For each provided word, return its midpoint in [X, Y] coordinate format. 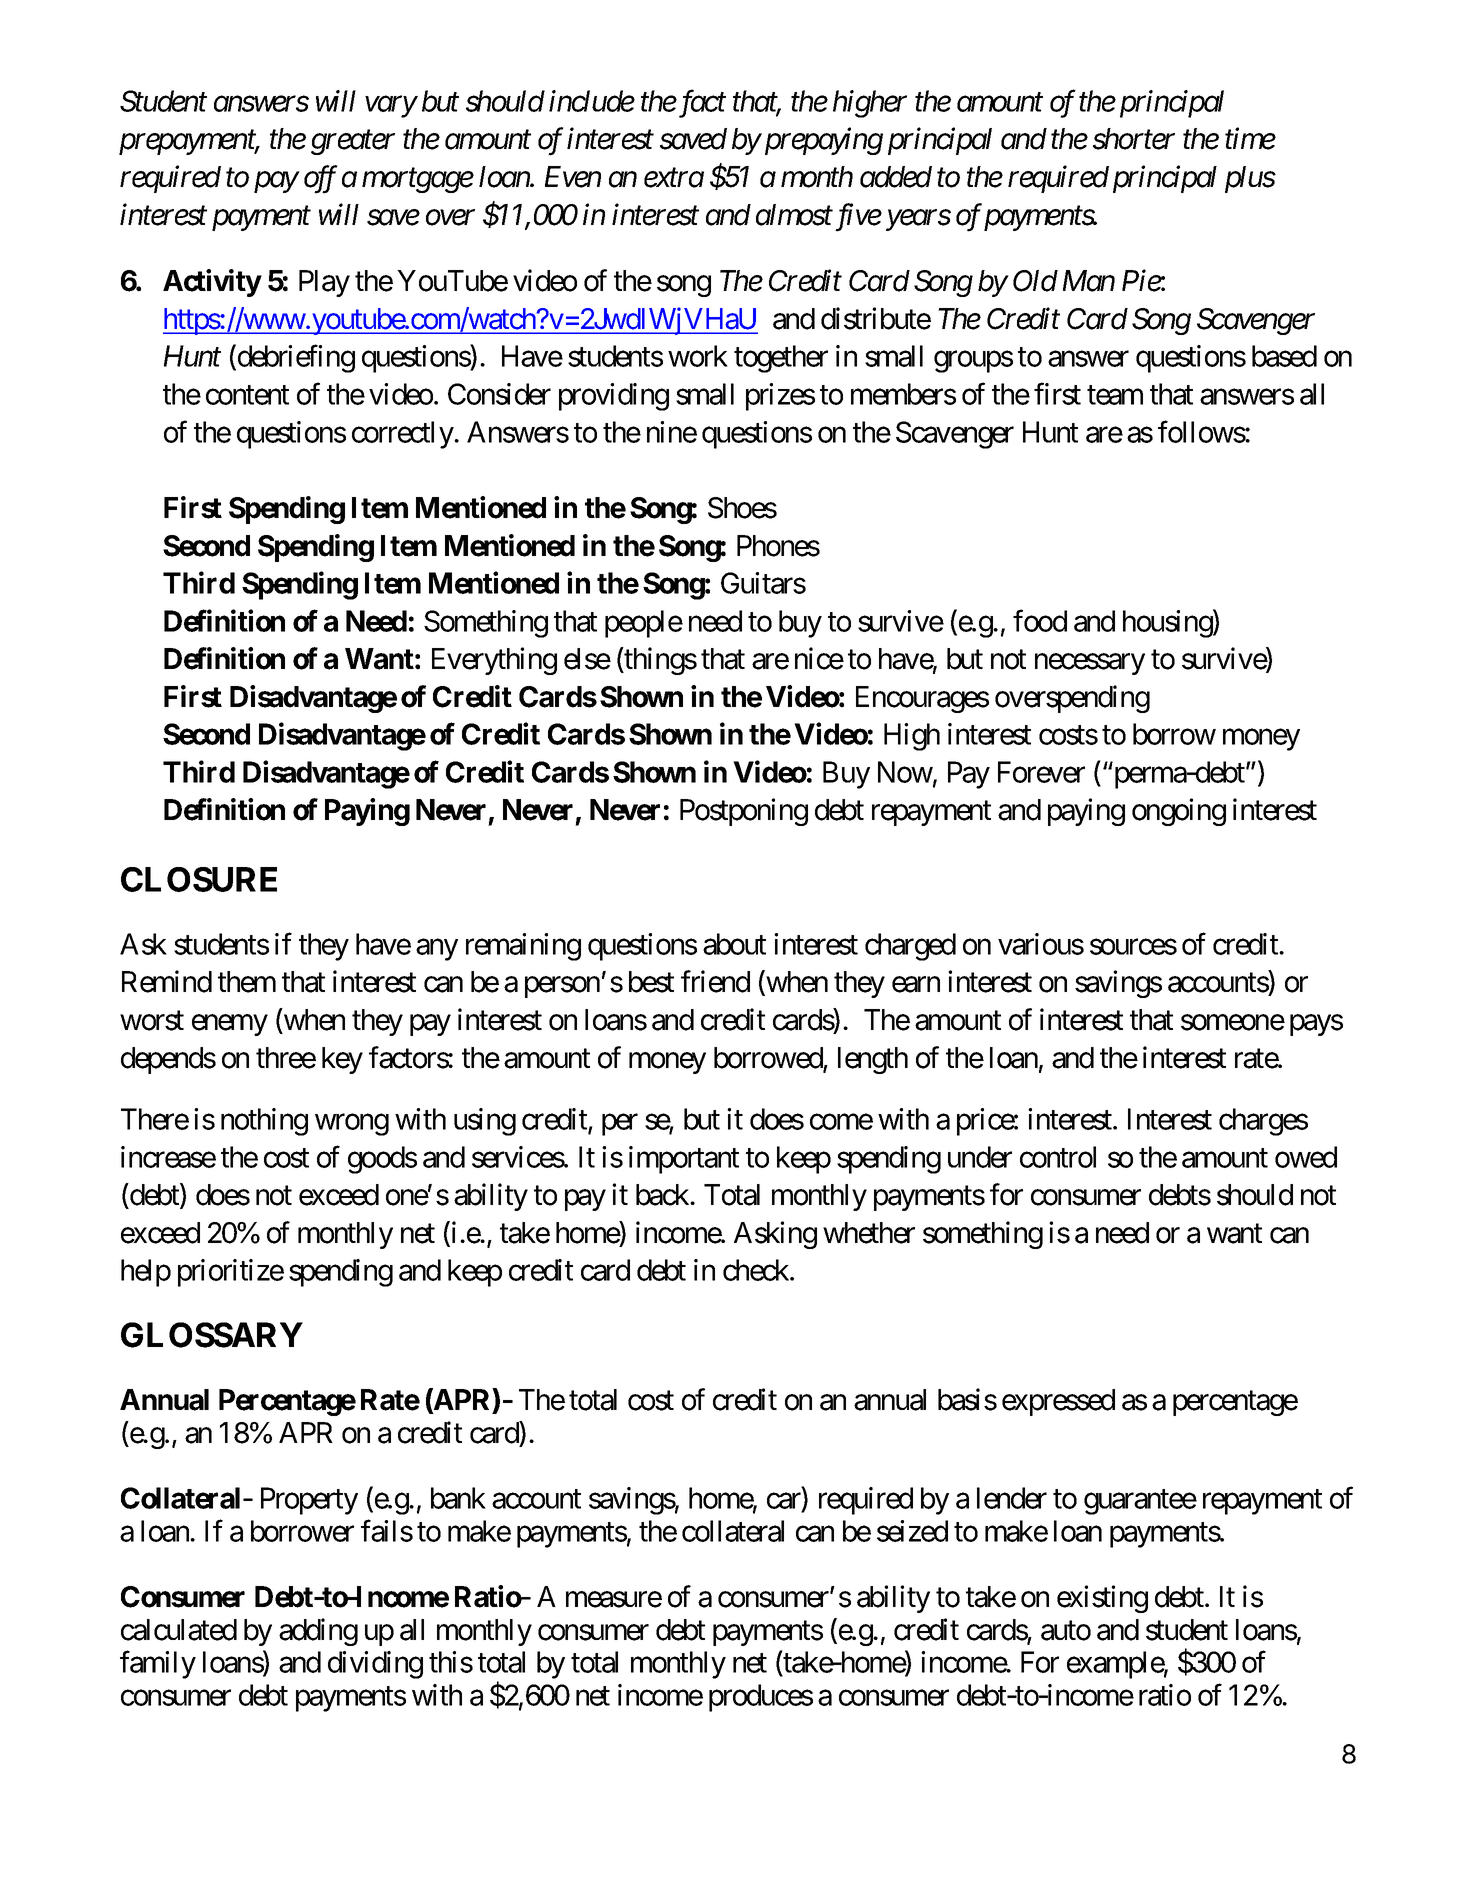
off [321, 179]
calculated [179, 1630]
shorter [1134, 139]
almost [794, 215]
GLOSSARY [212, 1335]
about [734, 944]
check [757, 1270]
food [1040, 621]
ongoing [1179, 812]
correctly [403, 435]
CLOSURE [199, 879]
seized [912, 1531]
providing [614, 397]
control [1058, 1157]
